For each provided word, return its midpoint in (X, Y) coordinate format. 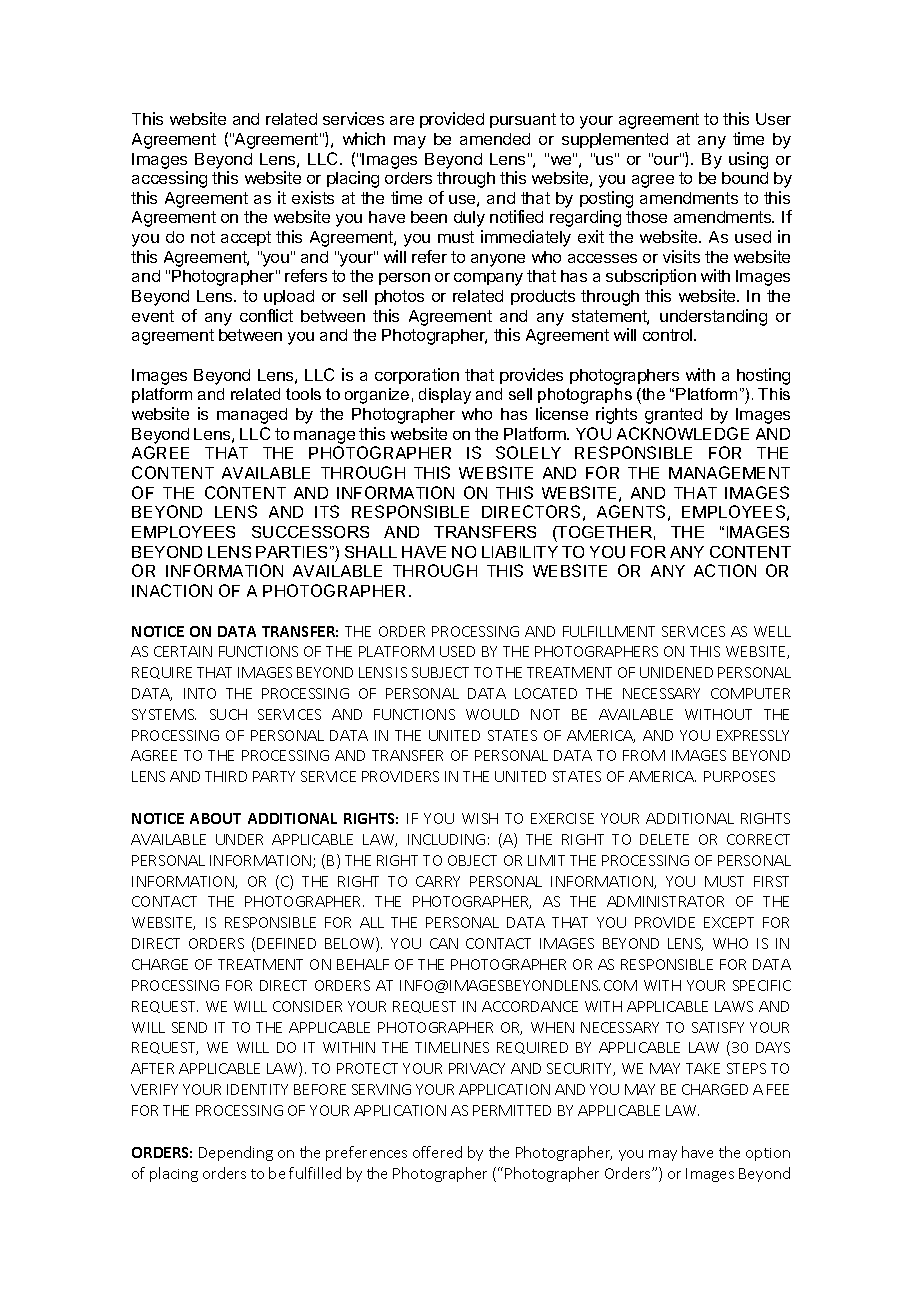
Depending (236, 1153)
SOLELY (528, 452)
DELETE (664, 839)
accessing (169, 179)
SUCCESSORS (310, 532)
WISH (480, 818)
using (748, 160)
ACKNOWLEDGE (683, 433)
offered (437, 1152)
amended (495, 139)
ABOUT (215, 818)
